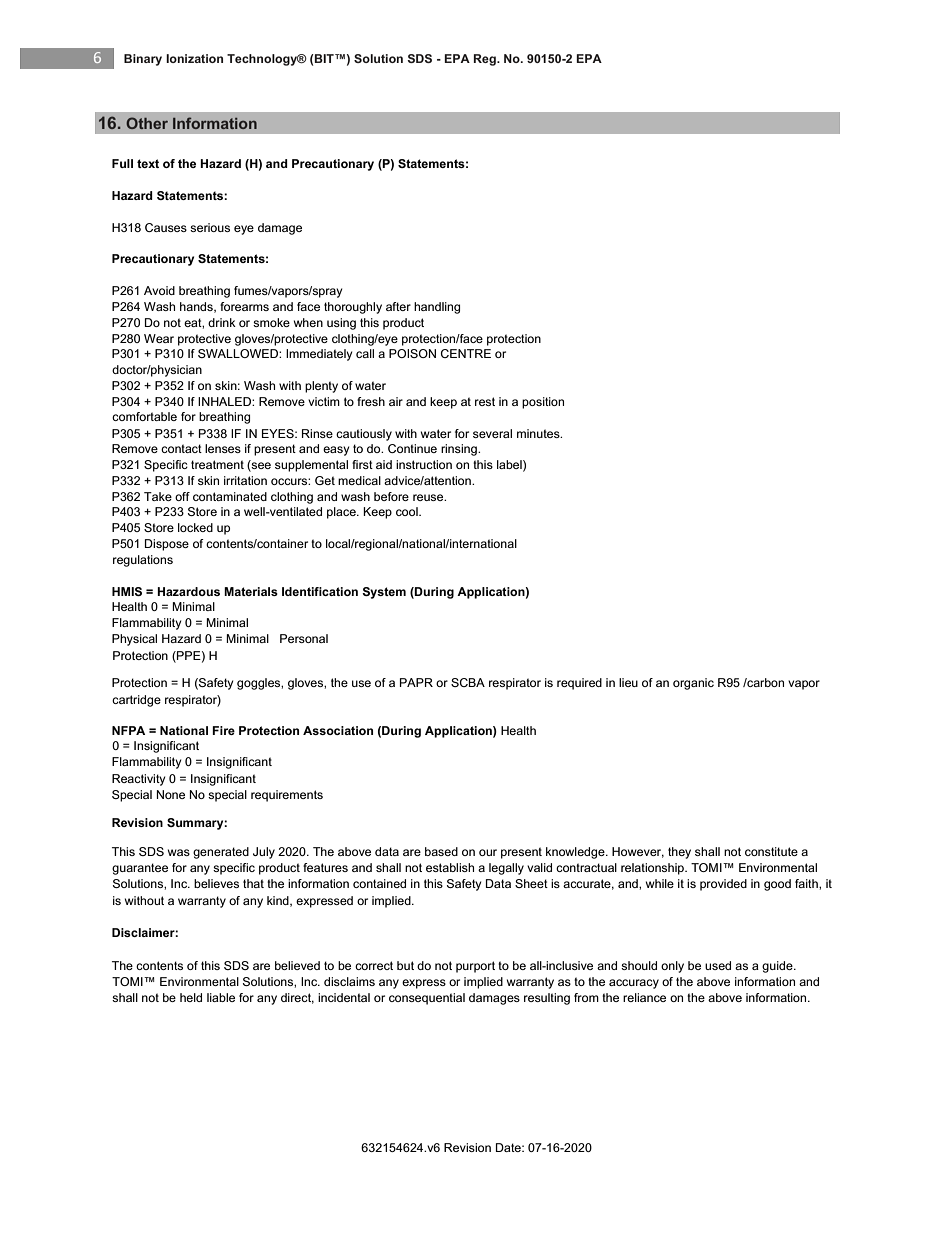  I want to click on Ionization, so click(194, 58).
